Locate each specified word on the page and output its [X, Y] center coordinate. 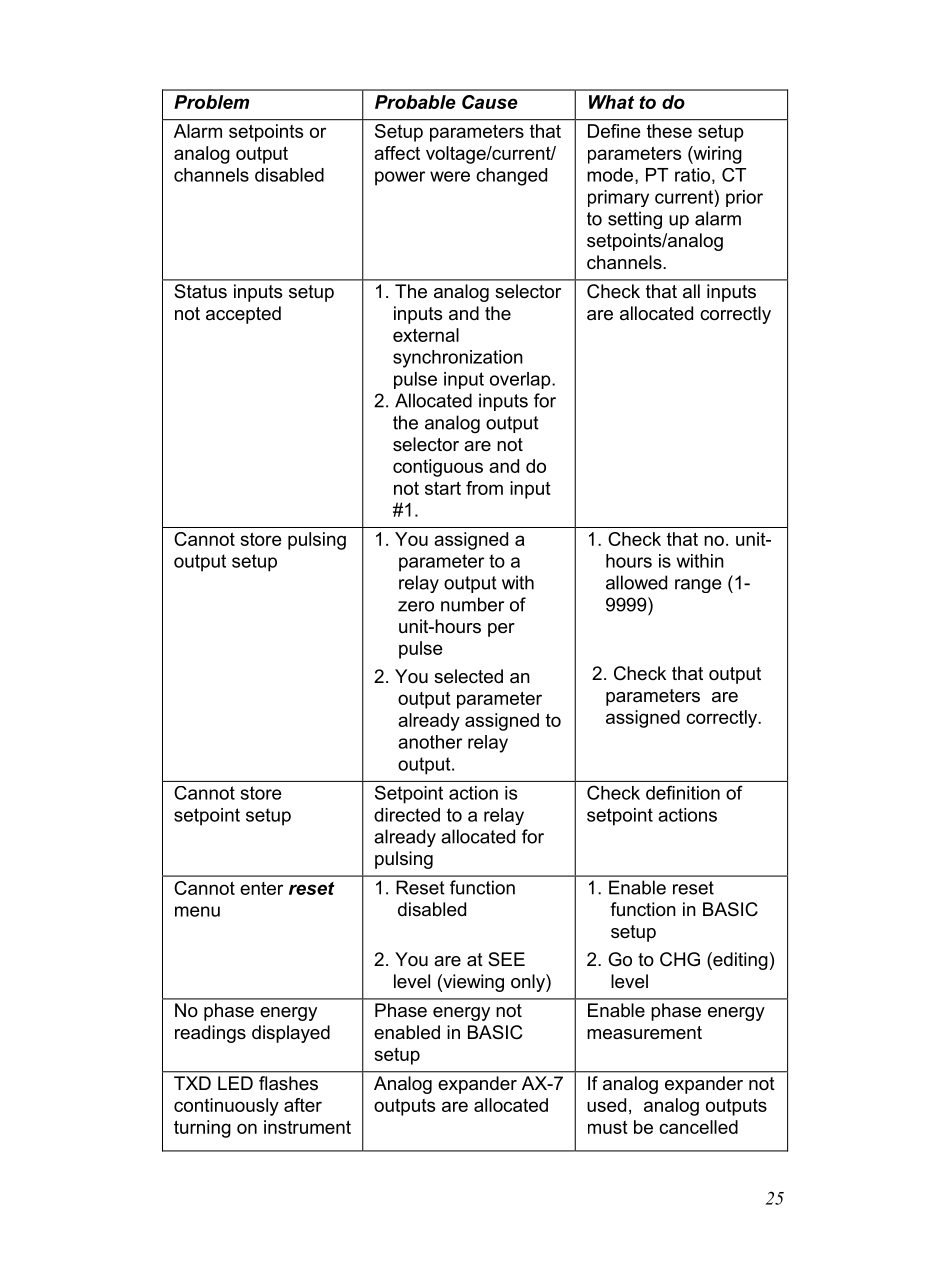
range [698, 586]
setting [635, 220]
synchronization [458, 359]
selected [468, 676]
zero [416, 606]
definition [683, 792]
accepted [243, 315]
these [669, 131]
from [484, 488]
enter [261, 888]
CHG [680, 959]
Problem [211, 102]
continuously [226, 1107]
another [430, 742]
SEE [506, 959]
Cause [490, 102]
